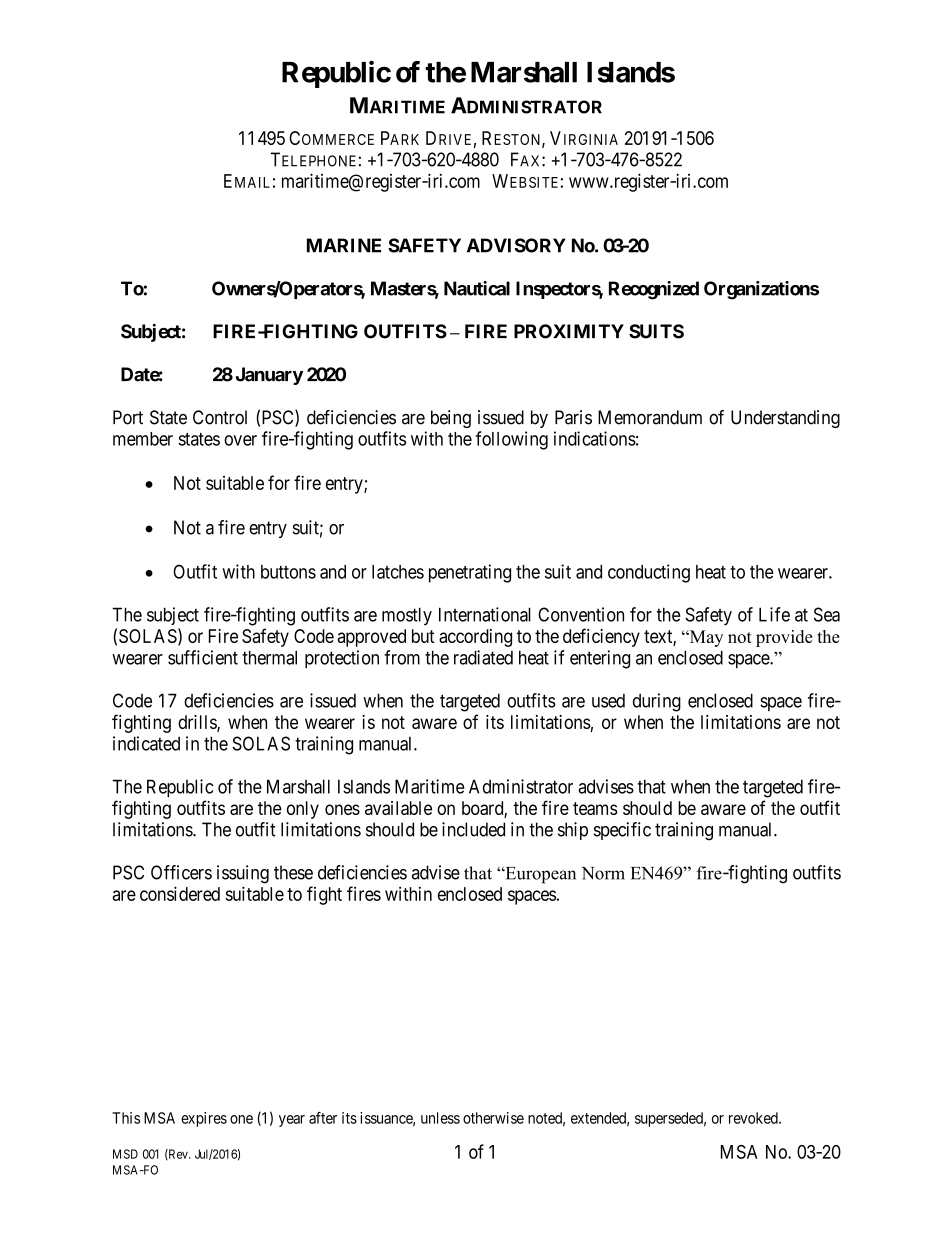  What do you see at coordinates (654, 290) in the screenshot?
I see `Recognized` at bounding box center [654, 290].
